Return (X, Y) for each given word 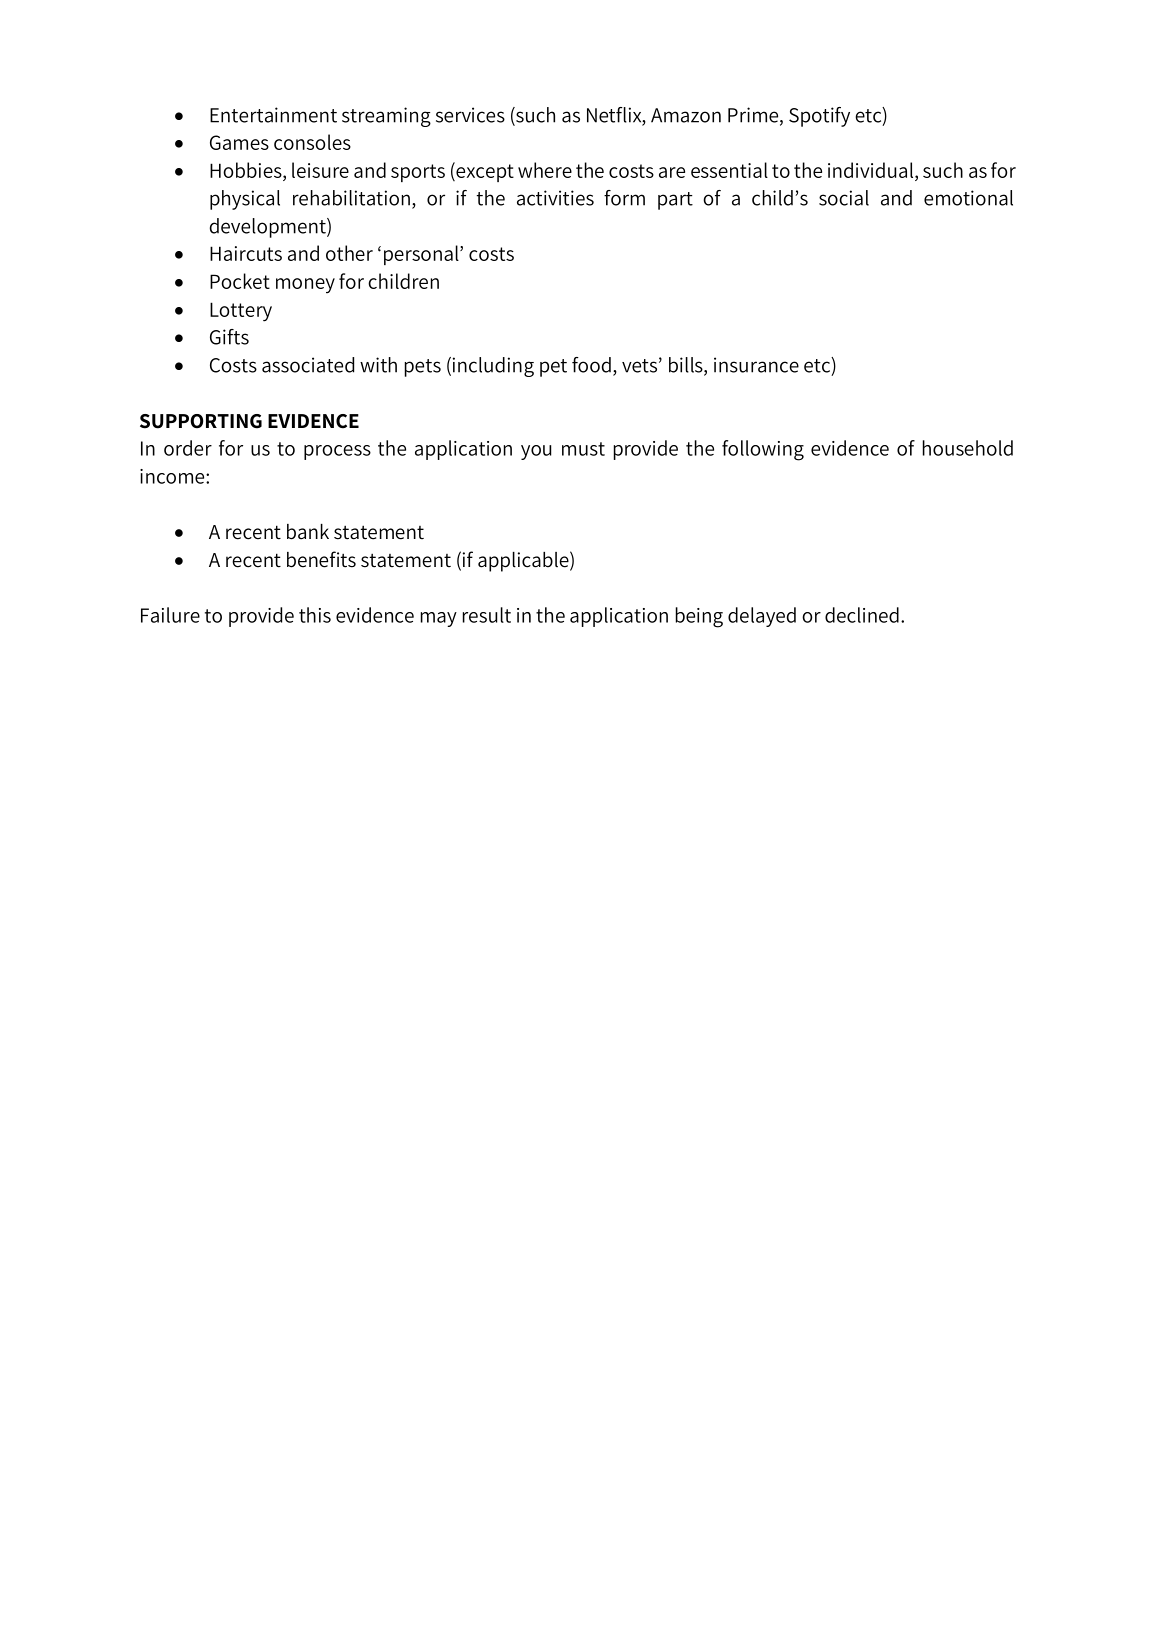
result (487, 615)
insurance (756, 365)
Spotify (819, 117)
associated (308, 365)
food (591, 365)
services (470, 115)
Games (239, 142)
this (315, 615)
